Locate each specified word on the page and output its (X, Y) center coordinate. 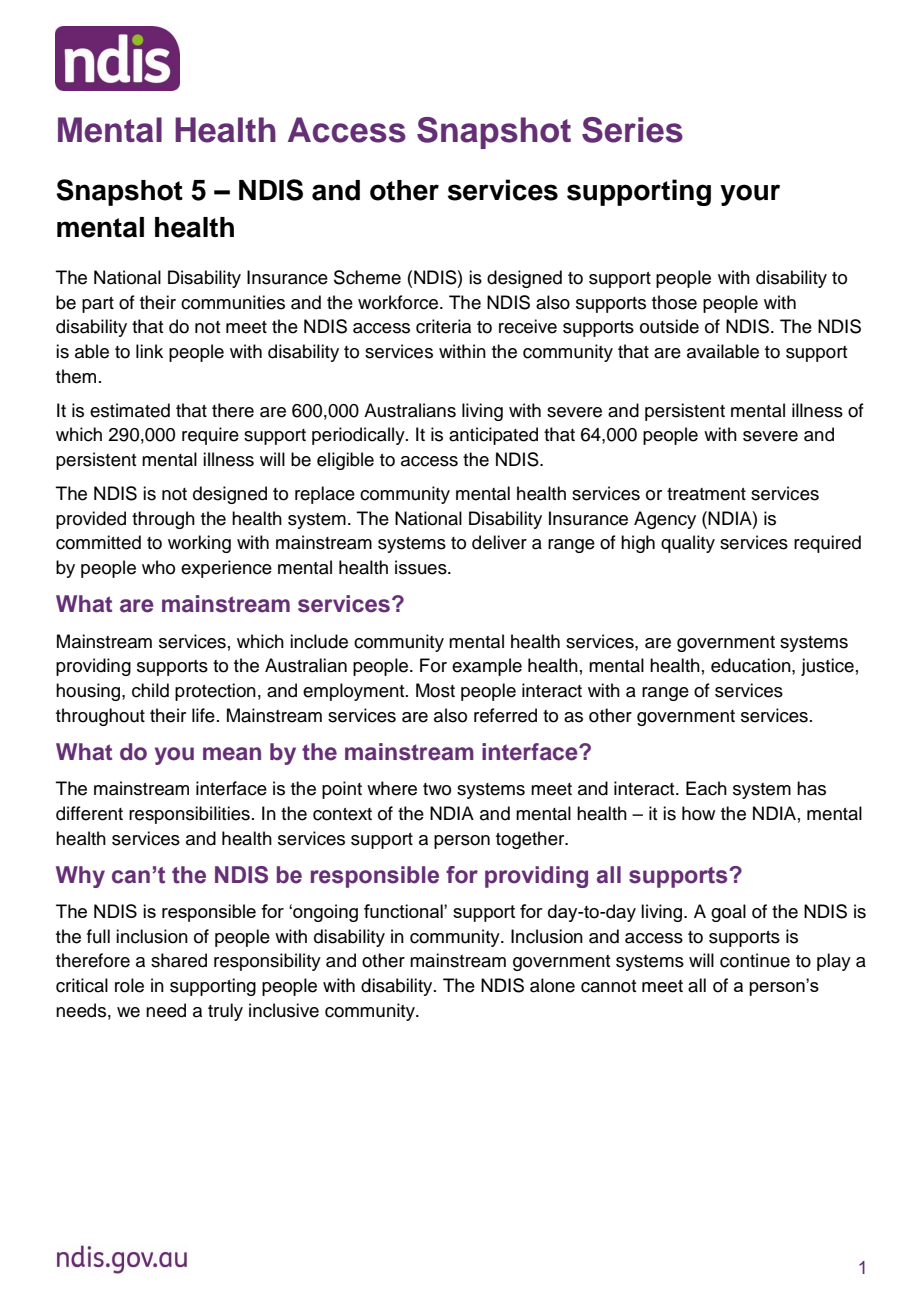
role (129, 985)
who (158, 567)
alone (552, 985)
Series (632, 130)
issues (422, 567)
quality (688, 544)
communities (233, 302)
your (750, 195)
